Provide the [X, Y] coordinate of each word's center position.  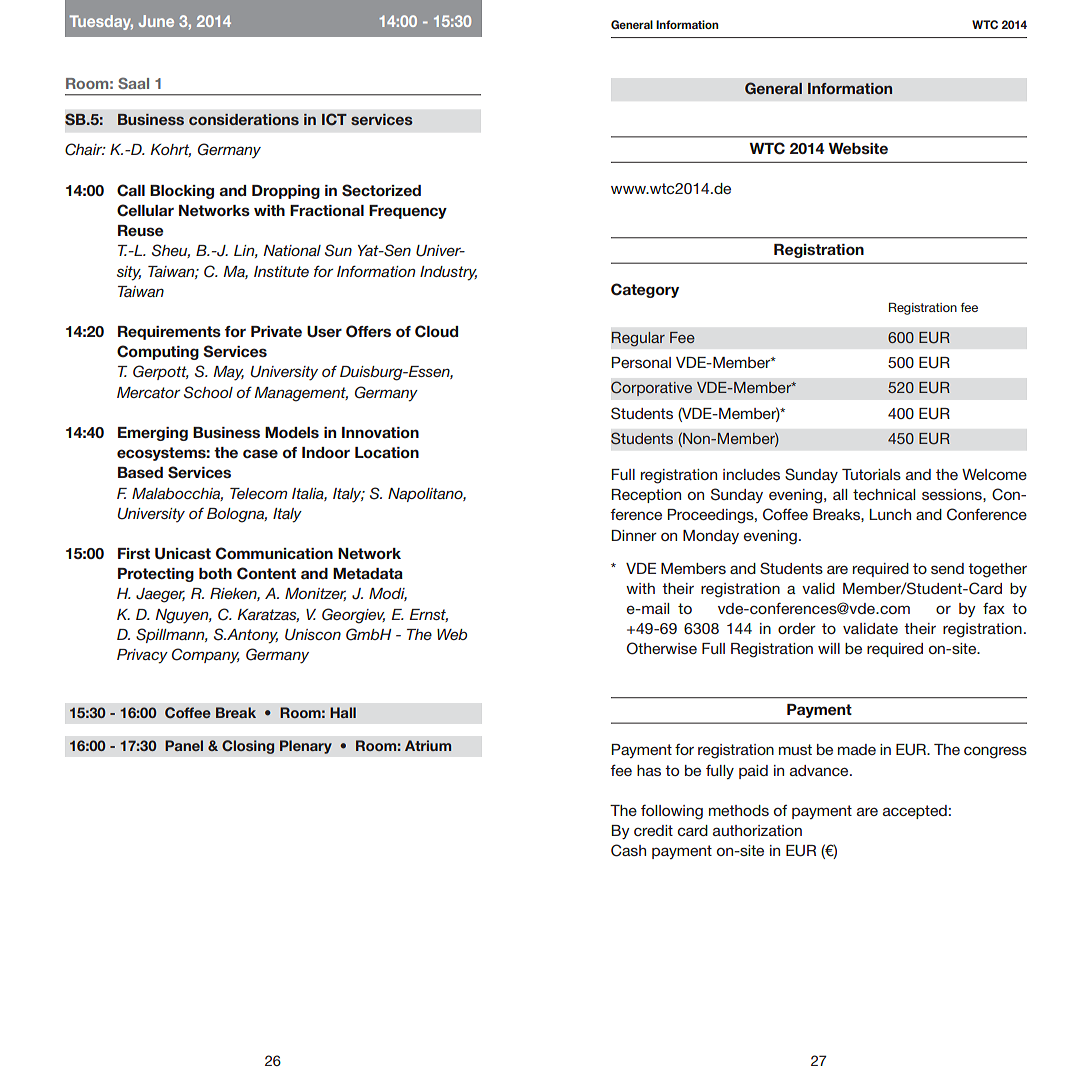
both [215, 573]
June [156, 21]
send [947, 568]
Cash [628, 850]
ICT [334, 119]
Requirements [169, 333]
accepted [915, 812]
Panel [184, 745]
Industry [448, 273]
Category [645, 290]
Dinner [634, 535]
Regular [638, 339]
